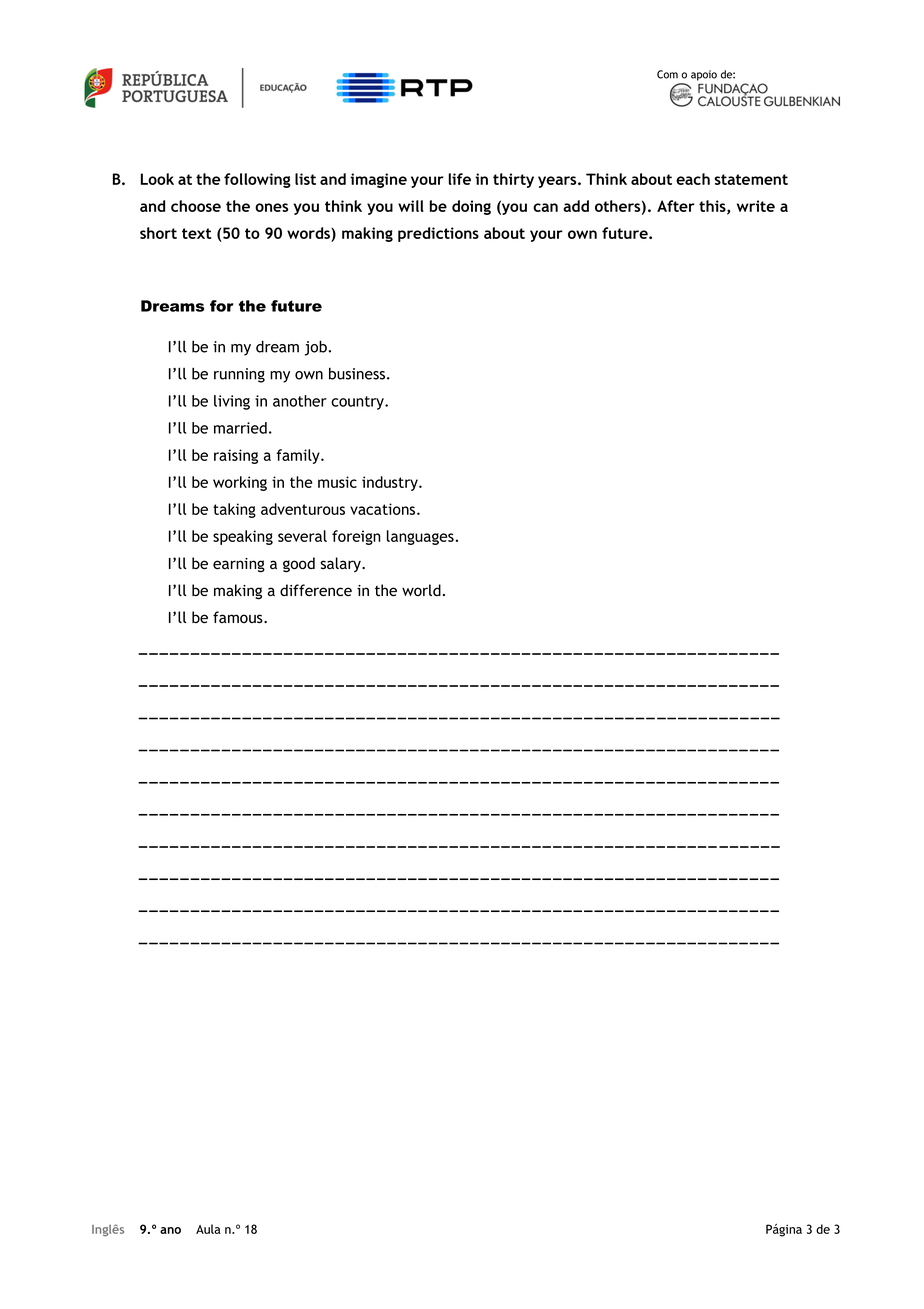  Describe the element at coordinates (208, 1229) in the image. I see `Aula` at that location.
